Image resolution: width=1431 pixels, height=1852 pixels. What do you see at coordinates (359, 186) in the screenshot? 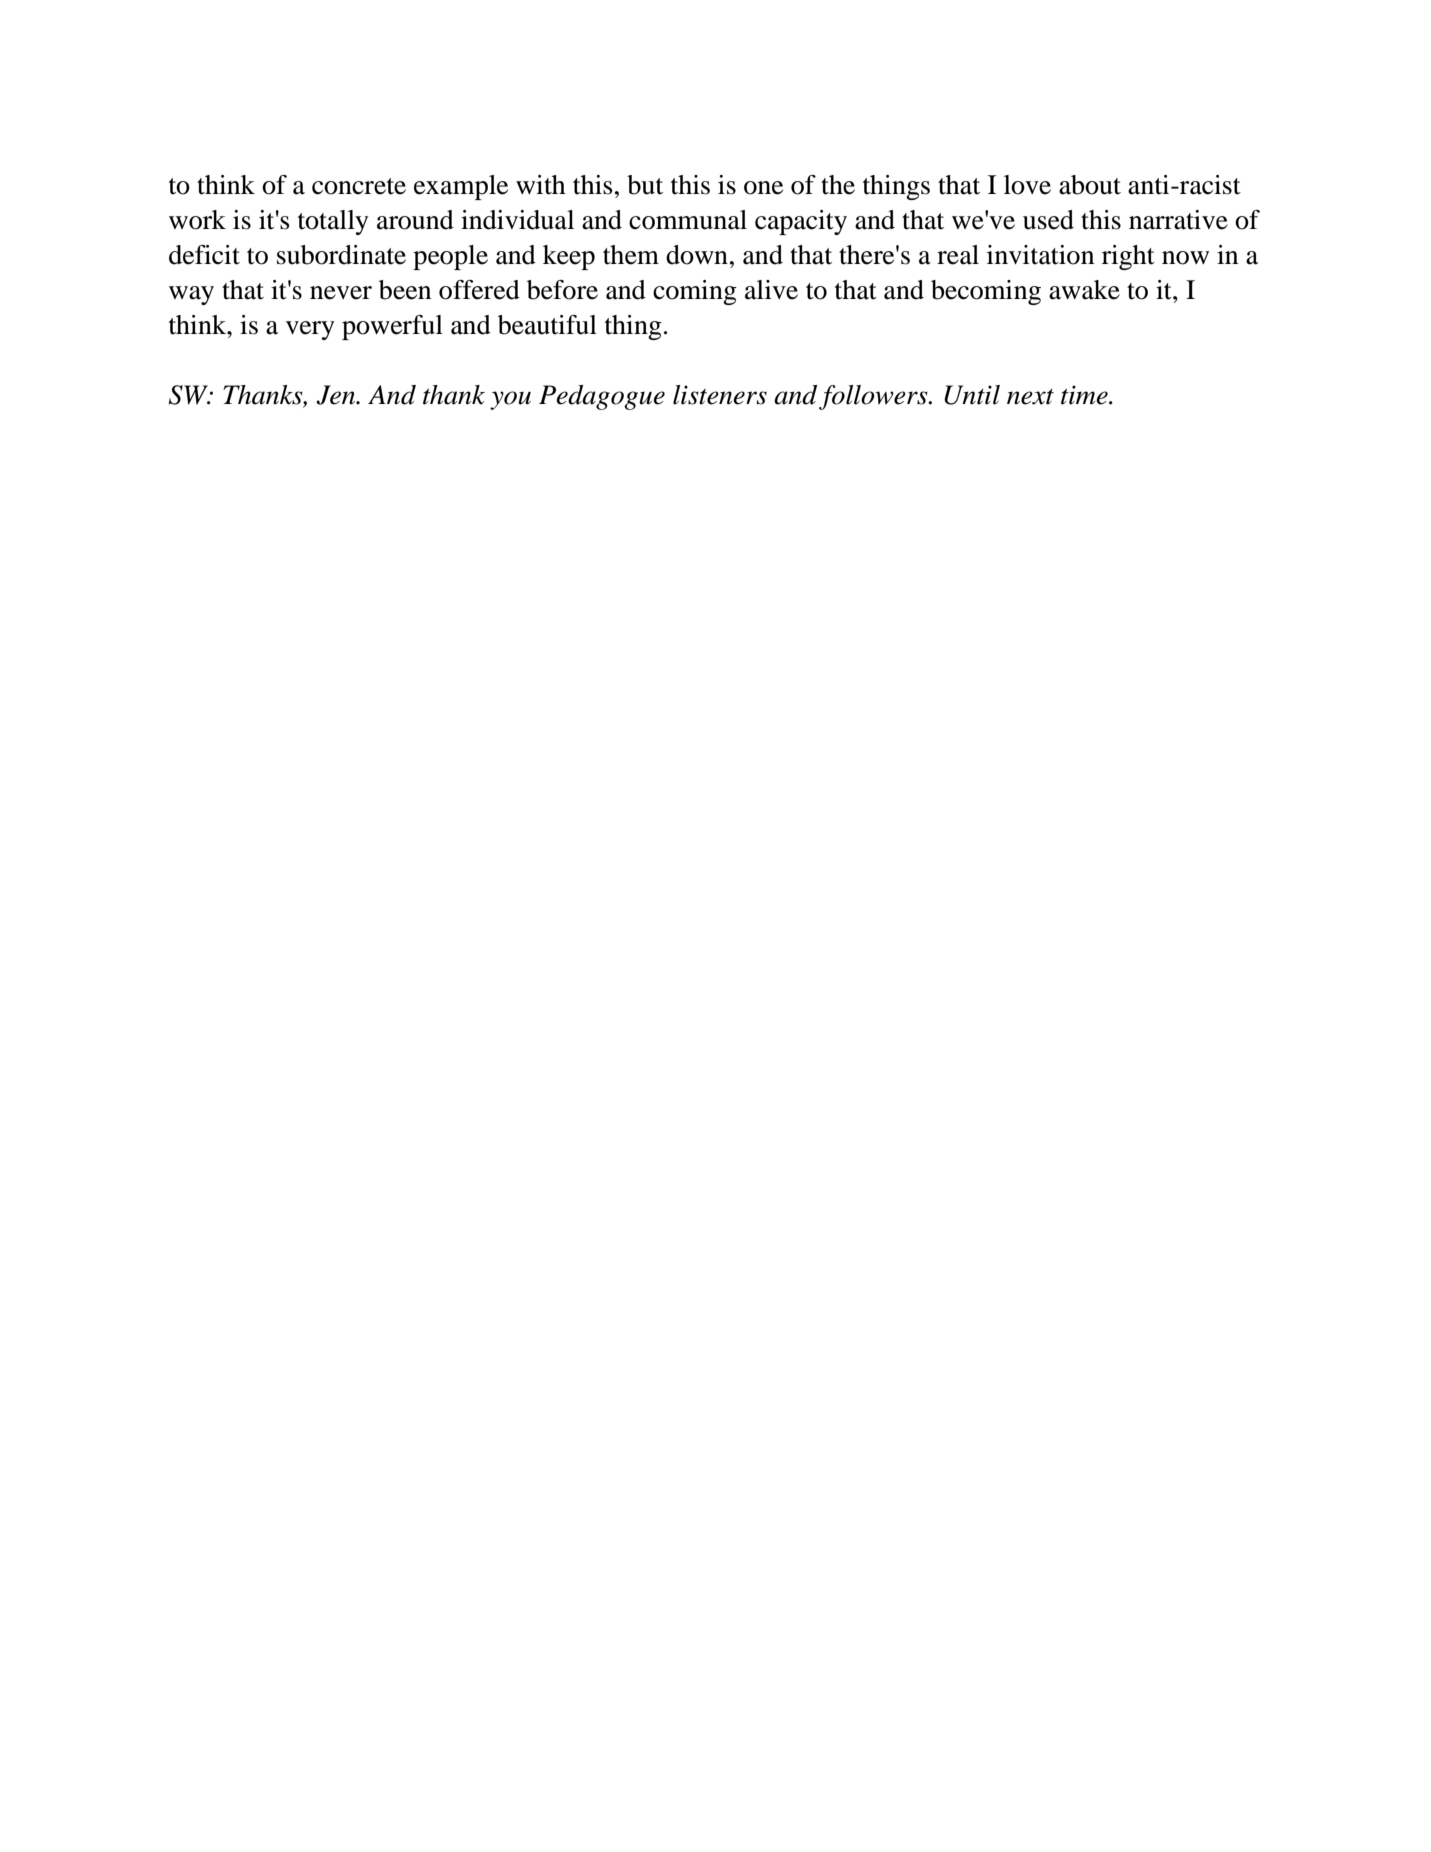
I see `concrete` at bounding box center [359, 186].
